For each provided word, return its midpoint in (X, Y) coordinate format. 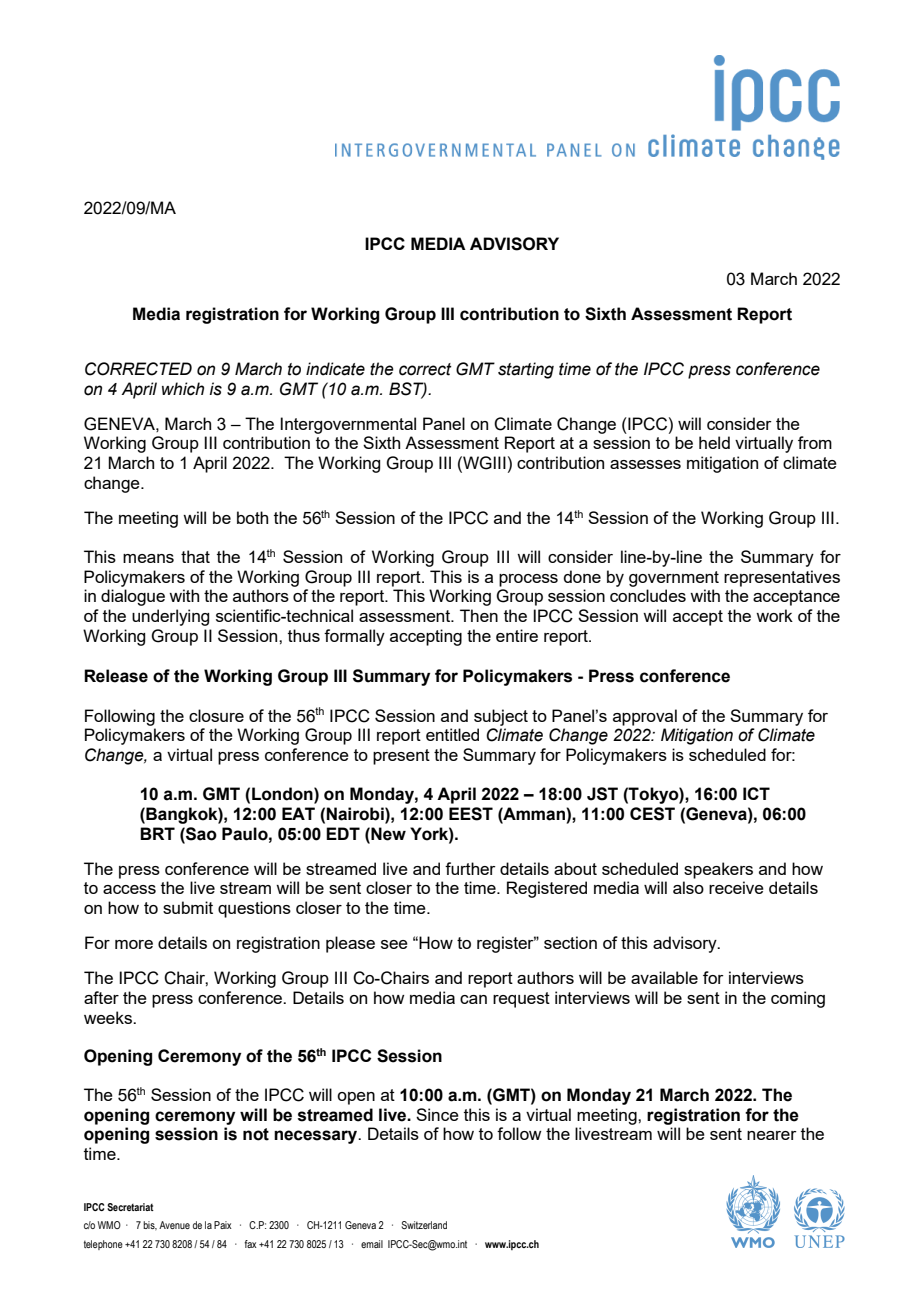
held (714, 442)
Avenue (174, 1225)
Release (116, 676)
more (134, 944)
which (183, 389)
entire (517, 635)
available (664, 977)
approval (645, 717)
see (394, 944)
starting (526, 370)
